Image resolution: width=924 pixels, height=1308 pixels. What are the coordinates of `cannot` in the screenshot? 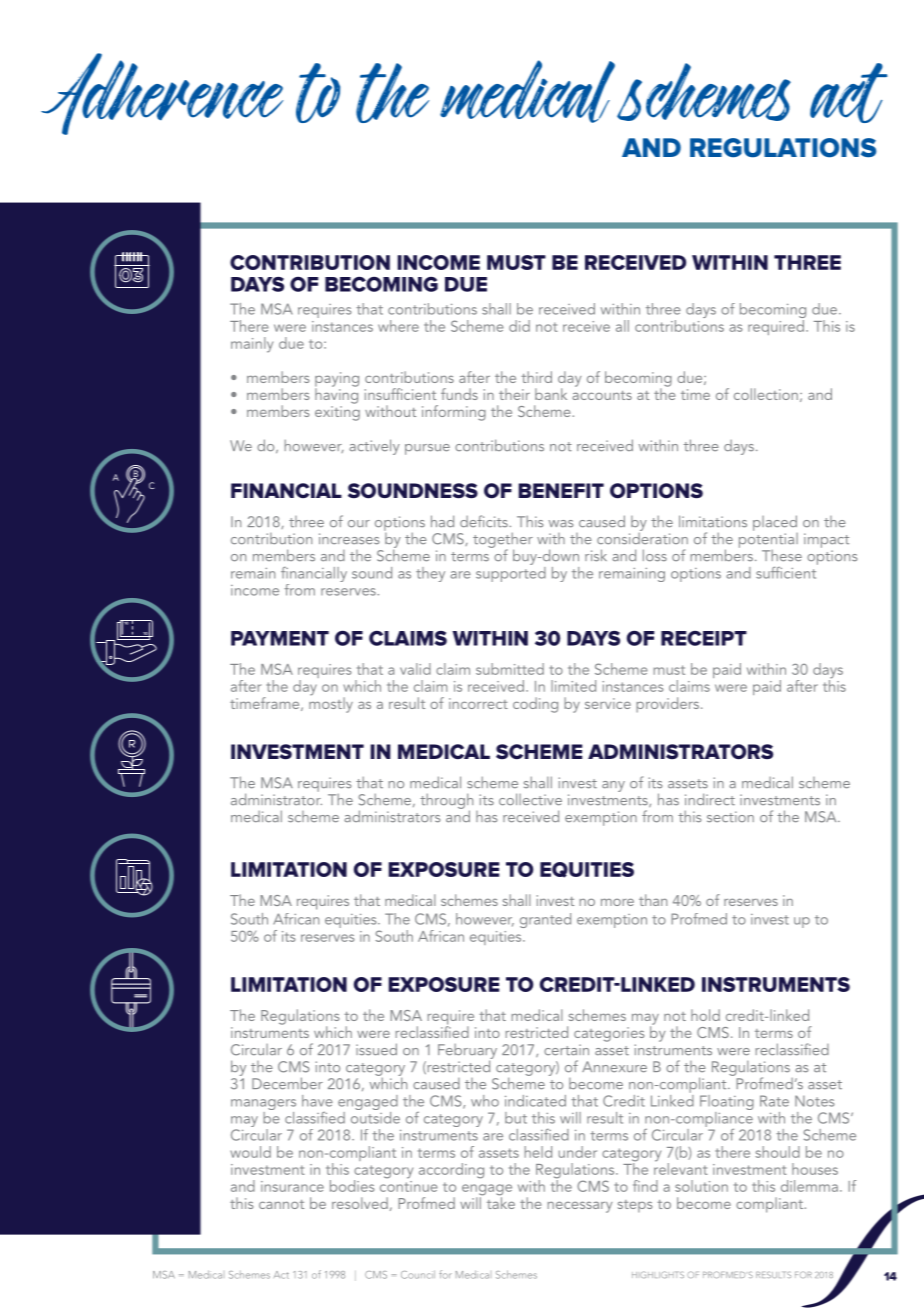 It's located at (281, 1204).
